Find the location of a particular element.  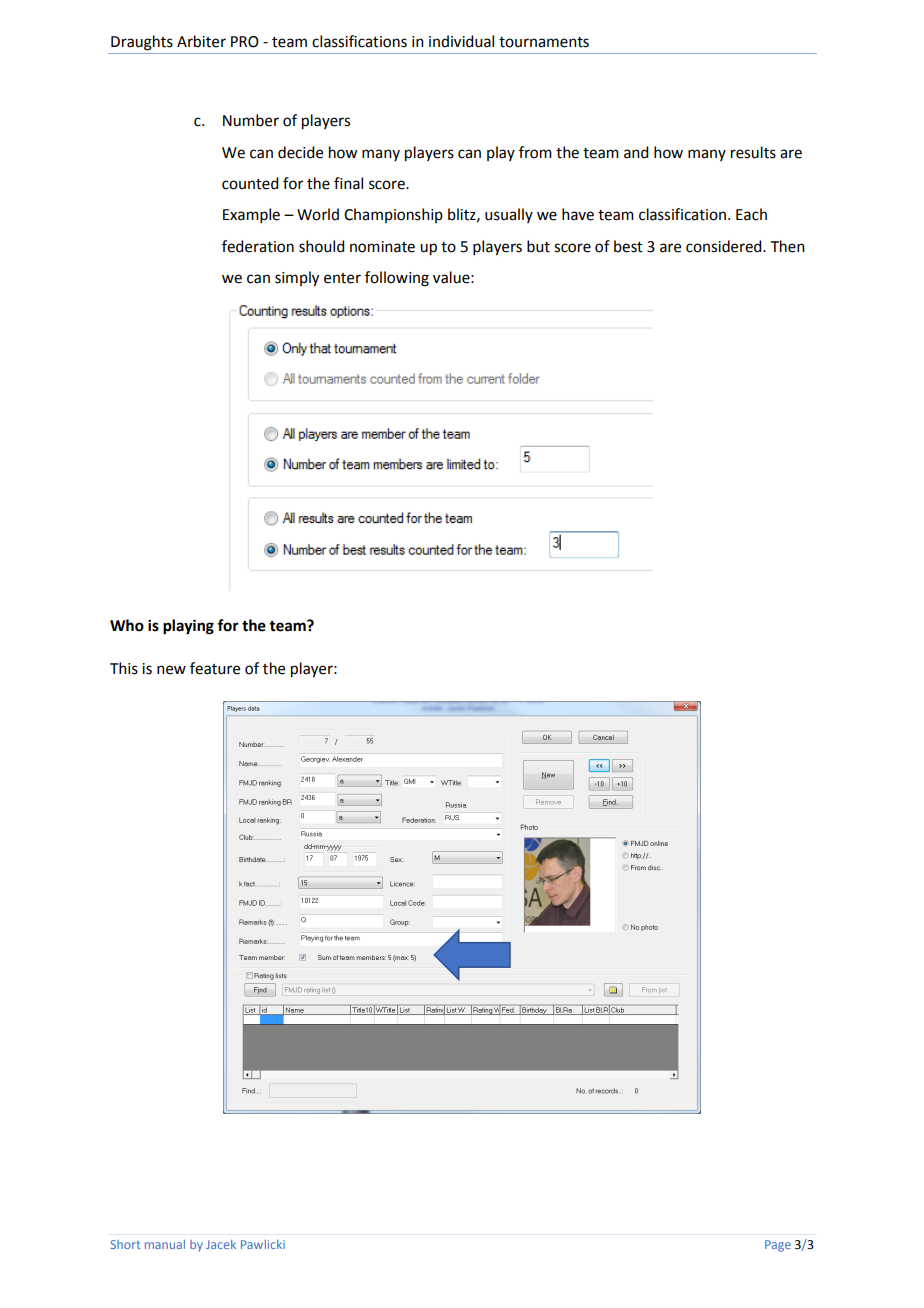

Jacek is located at coordinates (221, 1244).
